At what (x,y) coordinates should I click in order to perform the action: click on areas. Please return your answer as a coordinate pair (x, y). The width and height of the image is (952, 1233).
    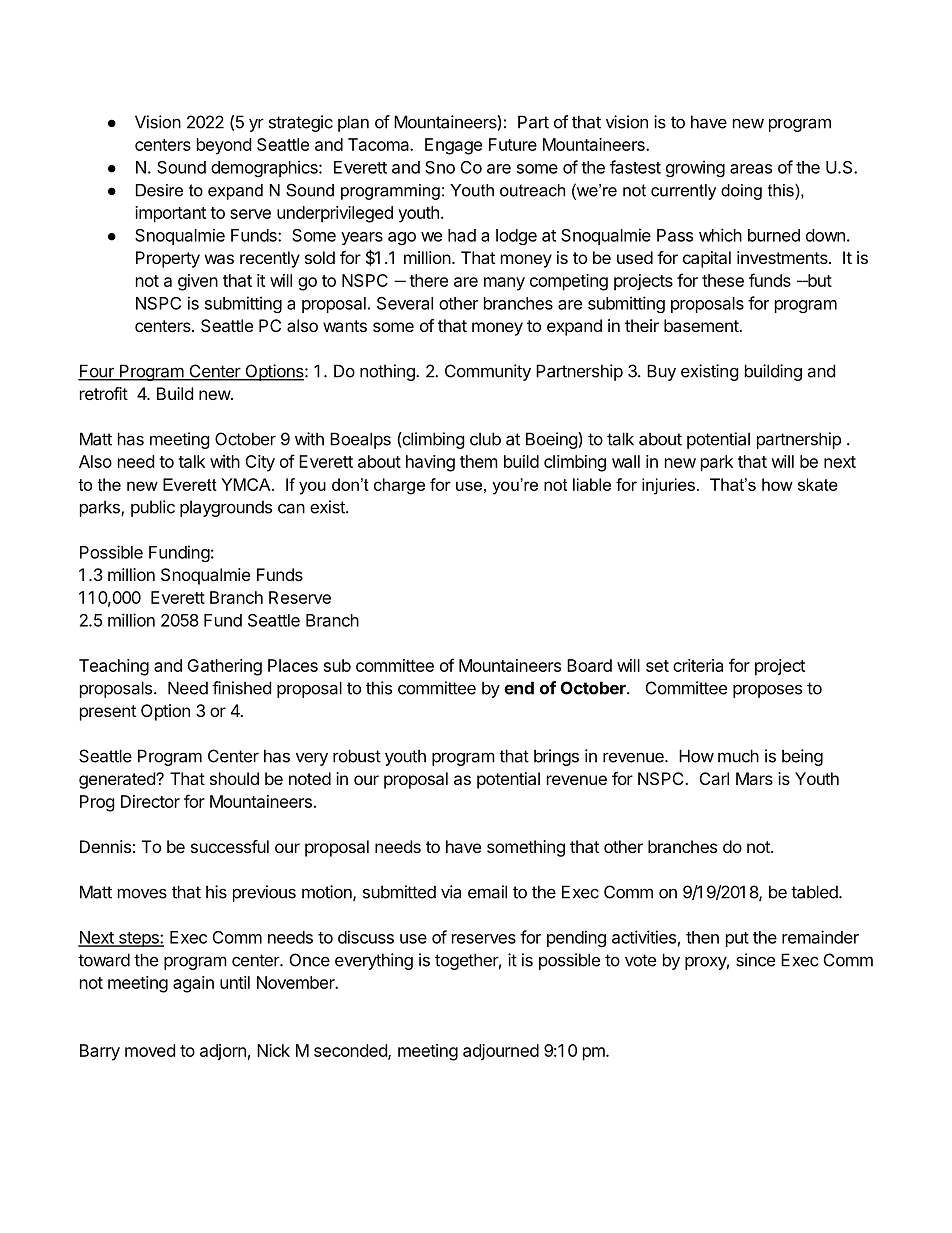
    Looking at the image, I should click on (751, 169).
